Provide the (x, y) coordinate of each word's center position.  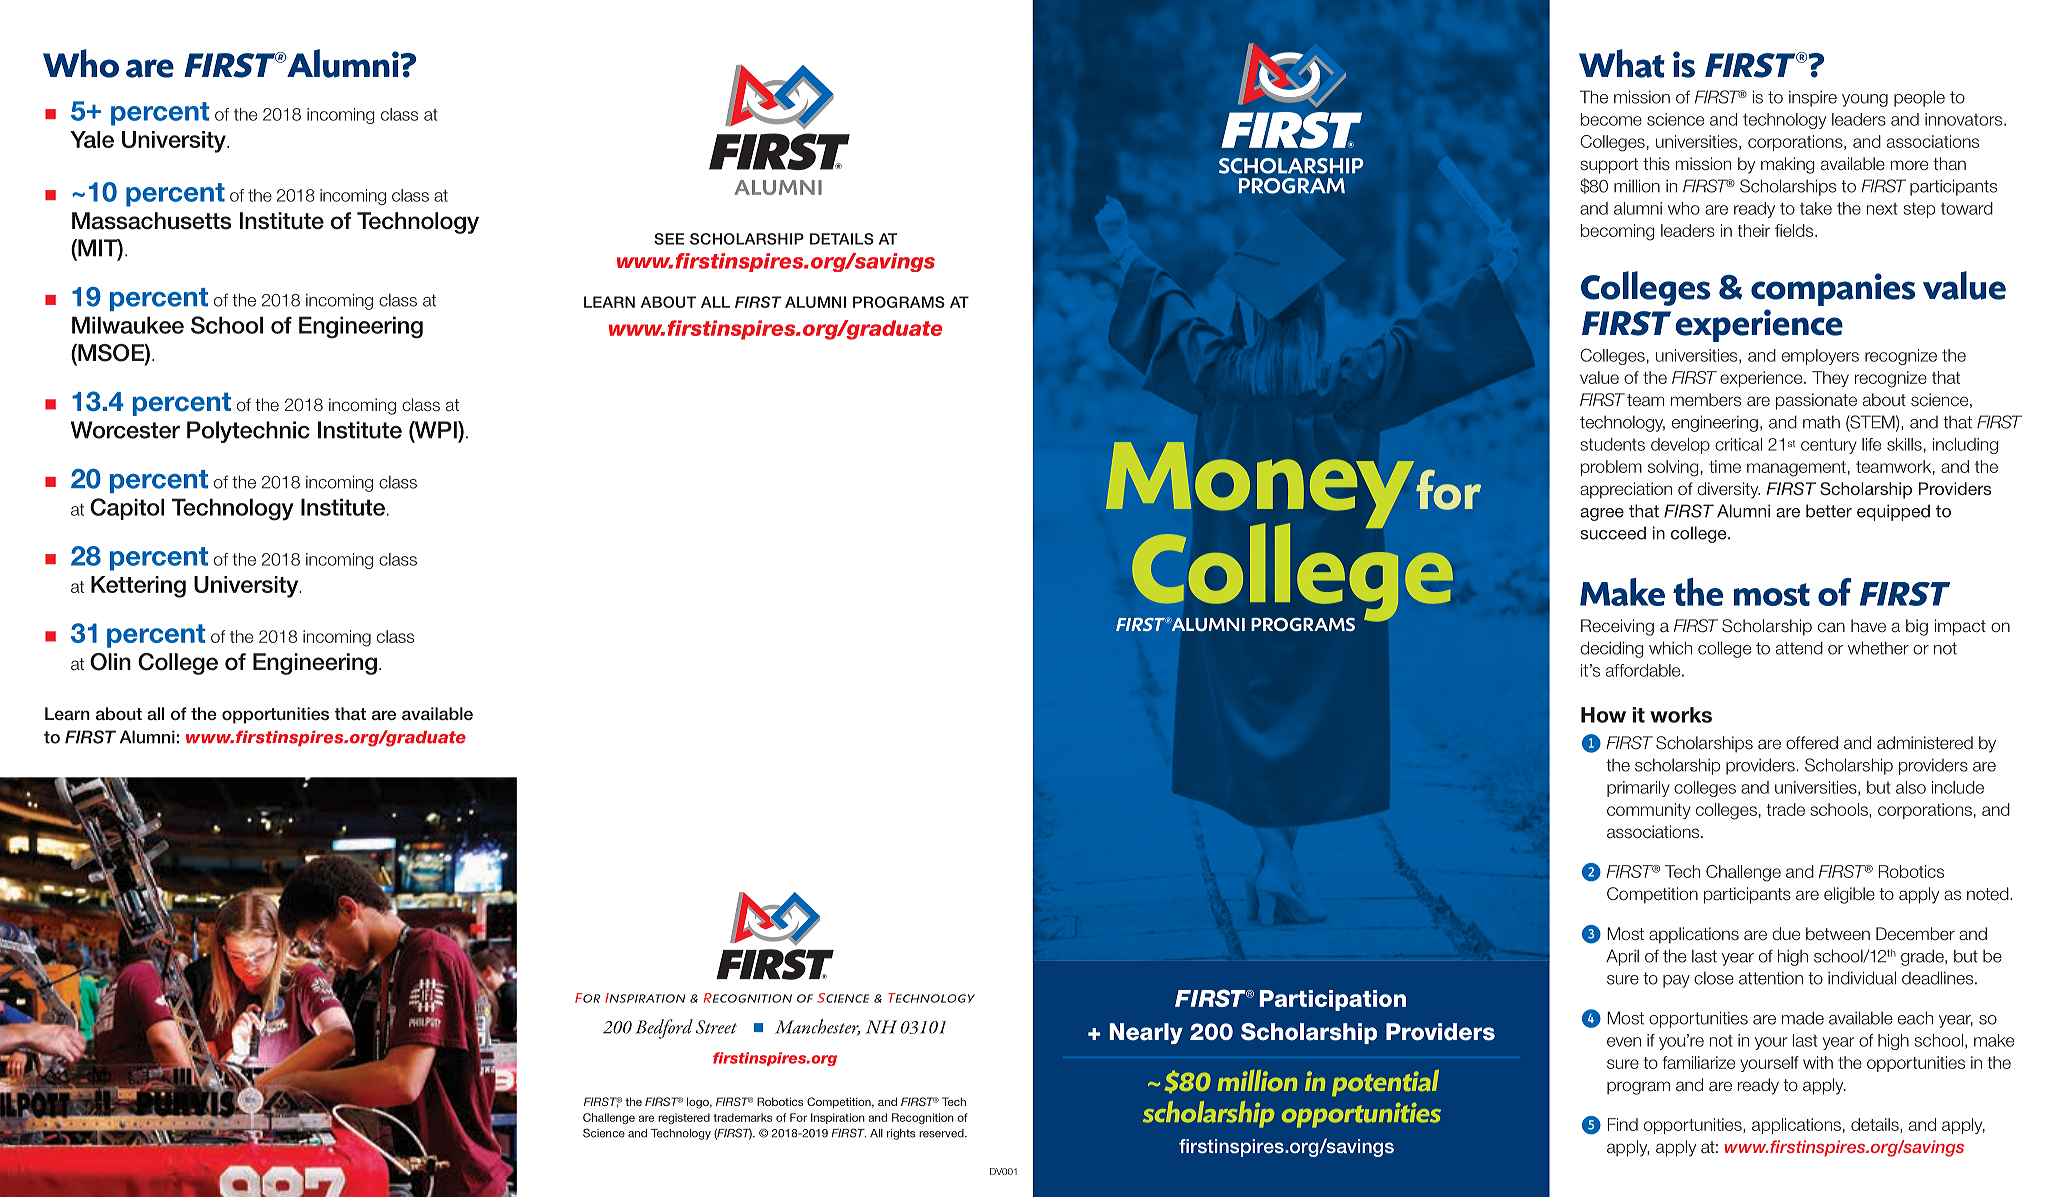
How (1603, 715)
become (1611, 119)
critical (1738, 444)
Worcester (125, 430)
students (1612, 444)
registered (684, 1118)
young (1865, 100)
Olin (110, 662)
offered (1812, 743)
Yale (92, 139)
